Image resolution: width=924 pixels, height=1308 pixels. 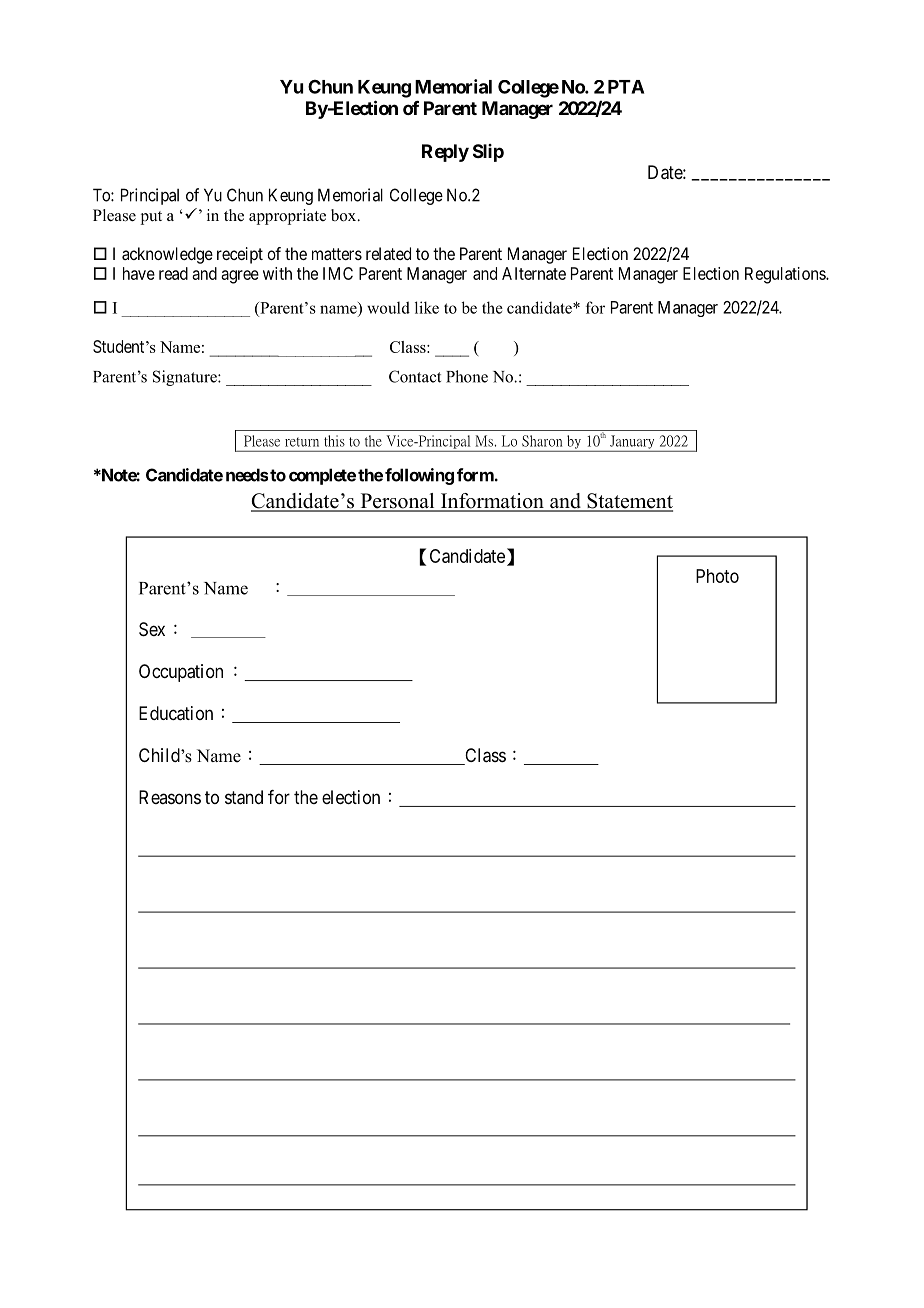 I want to click on January, so click(x=632, y=443).
